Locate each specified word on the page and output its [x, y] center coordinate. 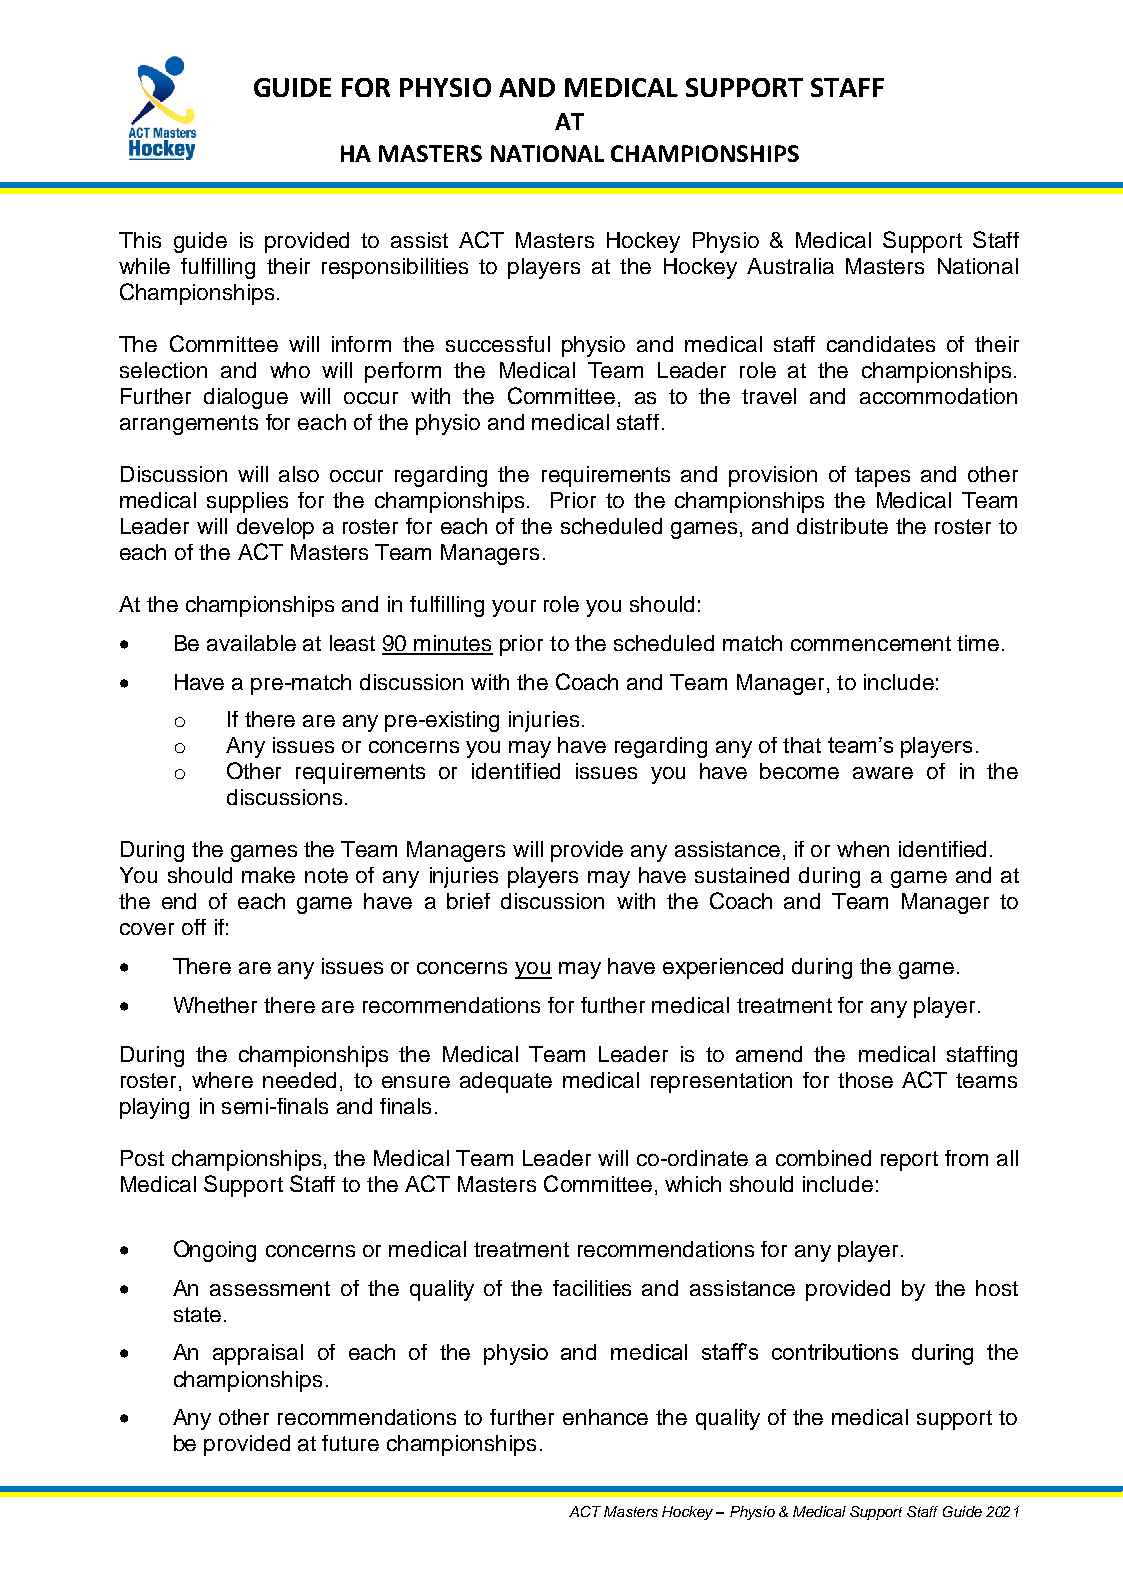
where [222, 1080]
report [909, 1161]
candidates [881, 344]
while [144, 266]
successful [498, 344]
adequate [506, 1082]
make [268, 875]
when [863, 849]
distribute [842, 526]
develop [275, 528]
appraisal [258, 1354]
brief [468, 901]
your [514, 608]
